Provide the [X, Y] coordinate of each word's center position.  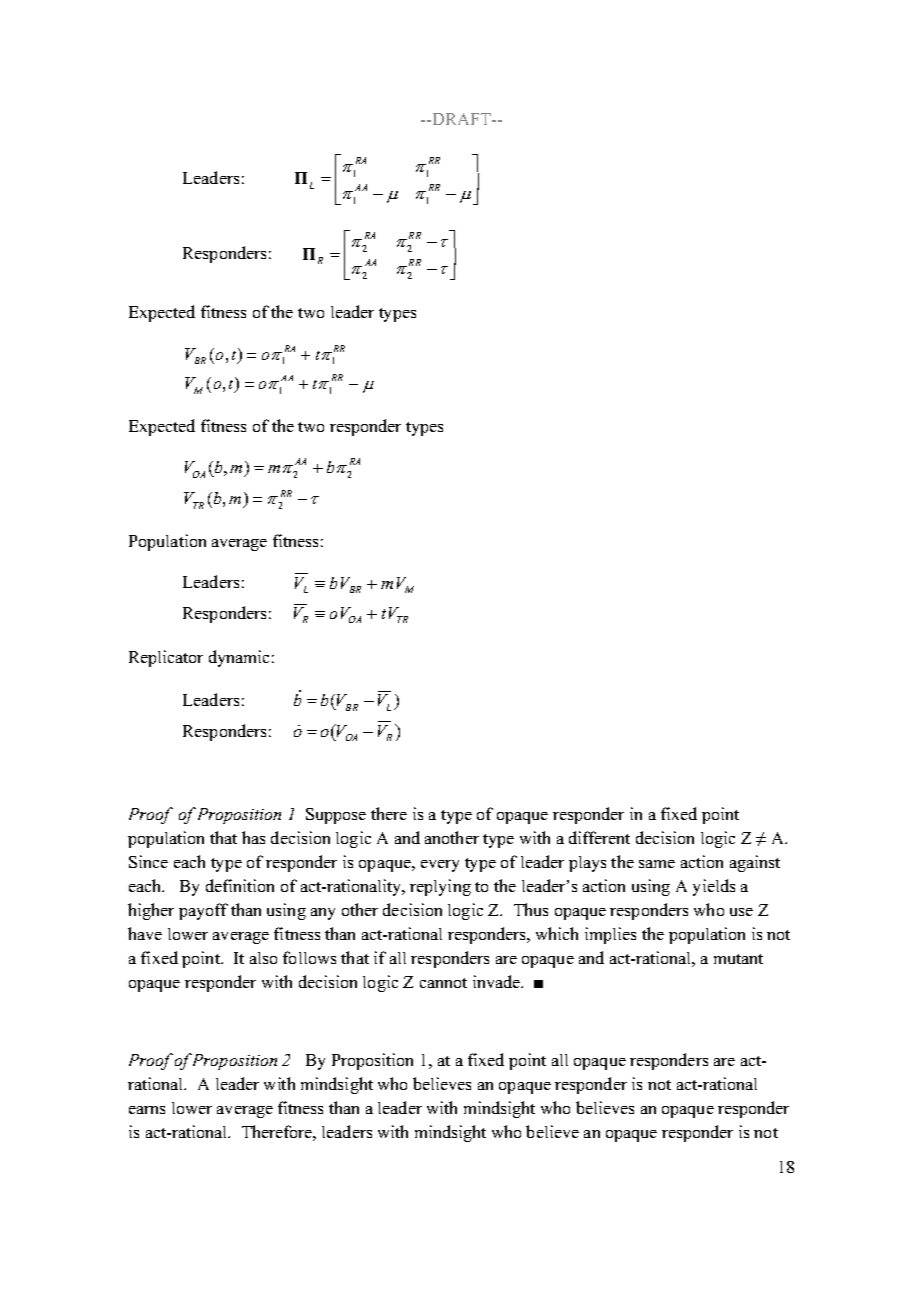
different [599, 837]
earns [147, 1110]
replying [440, 887]
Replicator [166, 658]
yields [714, 887]
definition [240, 885]
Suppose [336, 816]
